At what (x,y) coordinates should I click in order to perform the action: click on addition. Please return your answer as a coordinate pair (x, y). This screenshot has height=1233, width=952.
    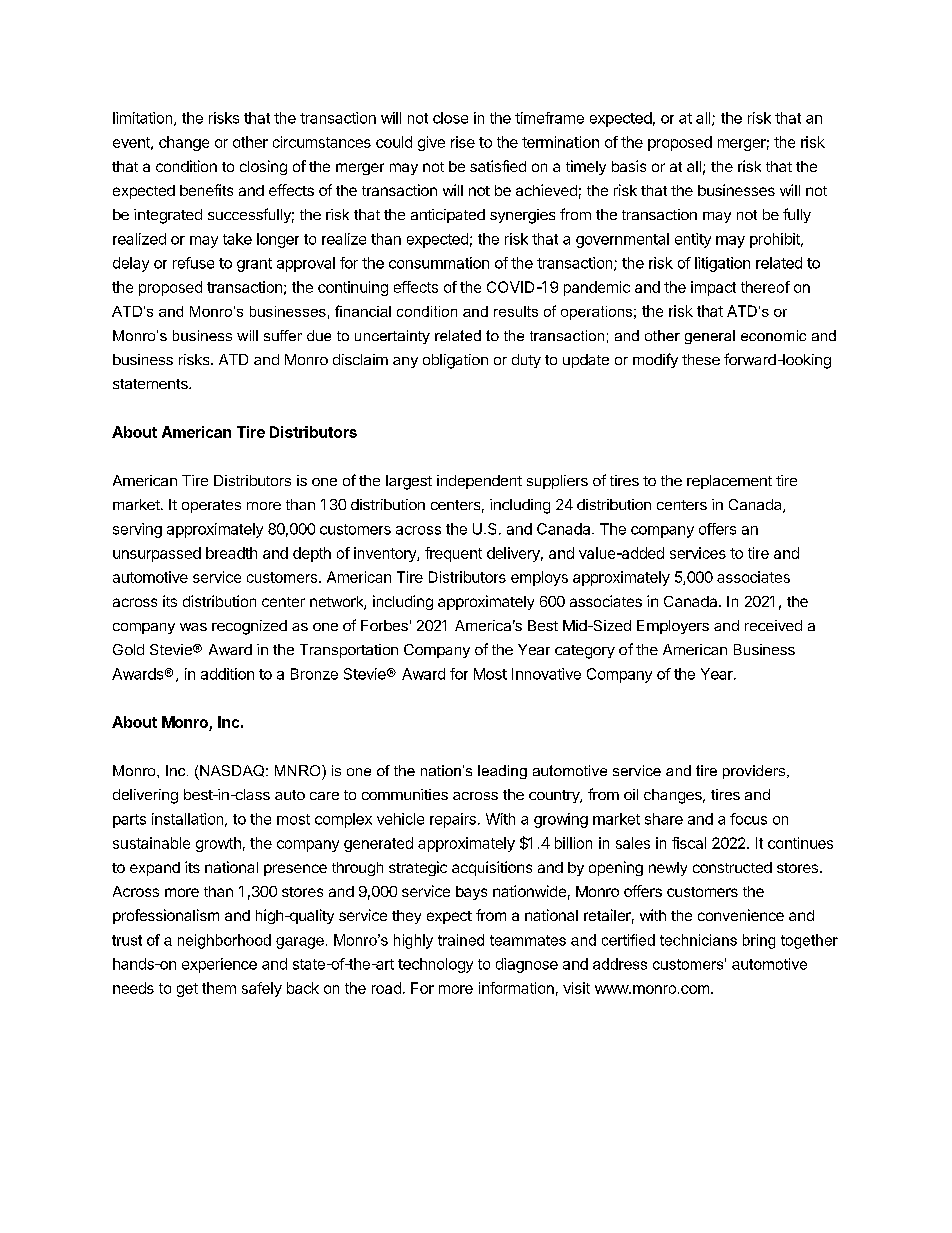
    Looking at the image, I should click on (227, 674).
